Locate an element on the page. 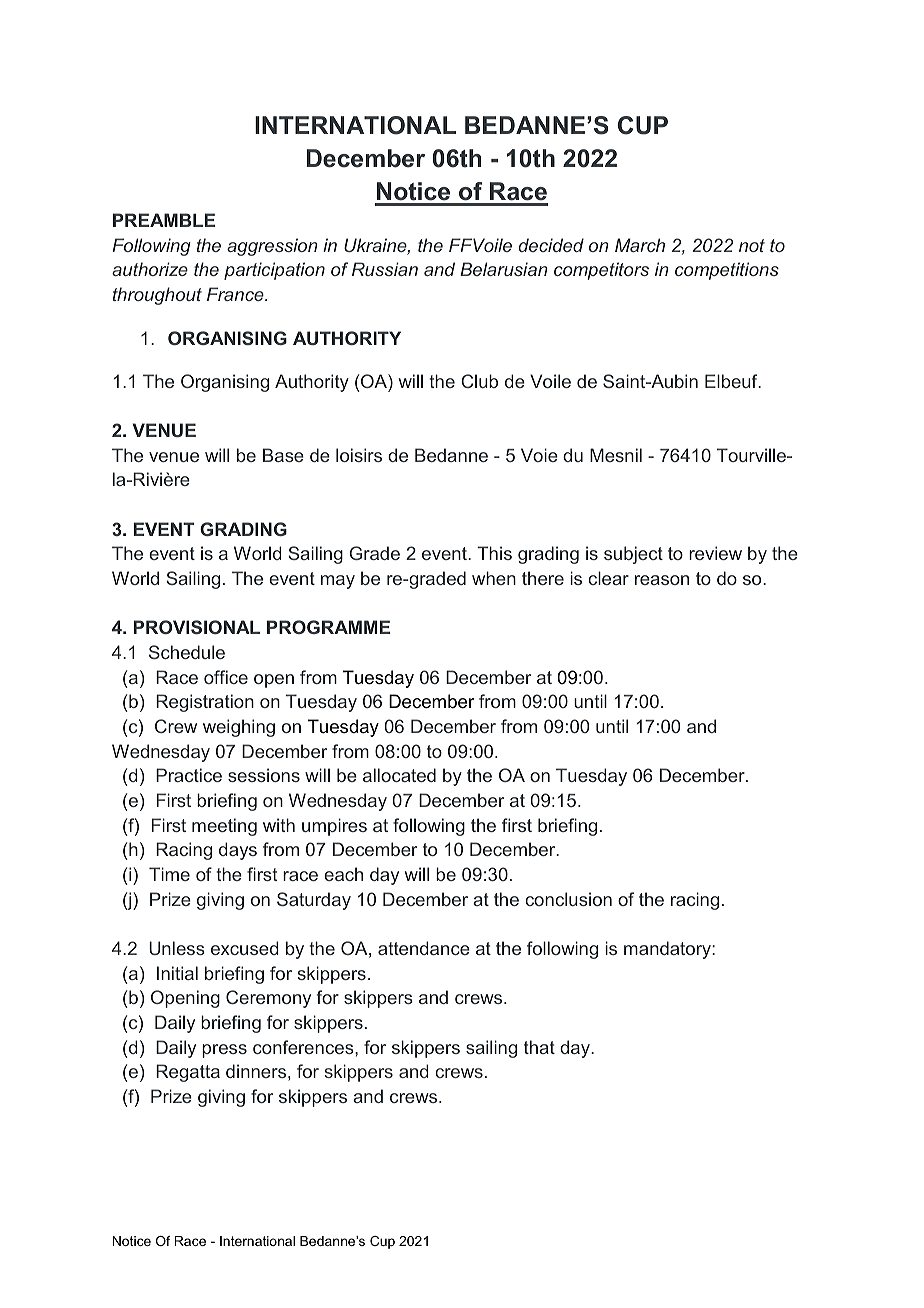 Image resolution: width=924 pixels, height=1308 pixels. Club is located at coordinates (479, 381).
